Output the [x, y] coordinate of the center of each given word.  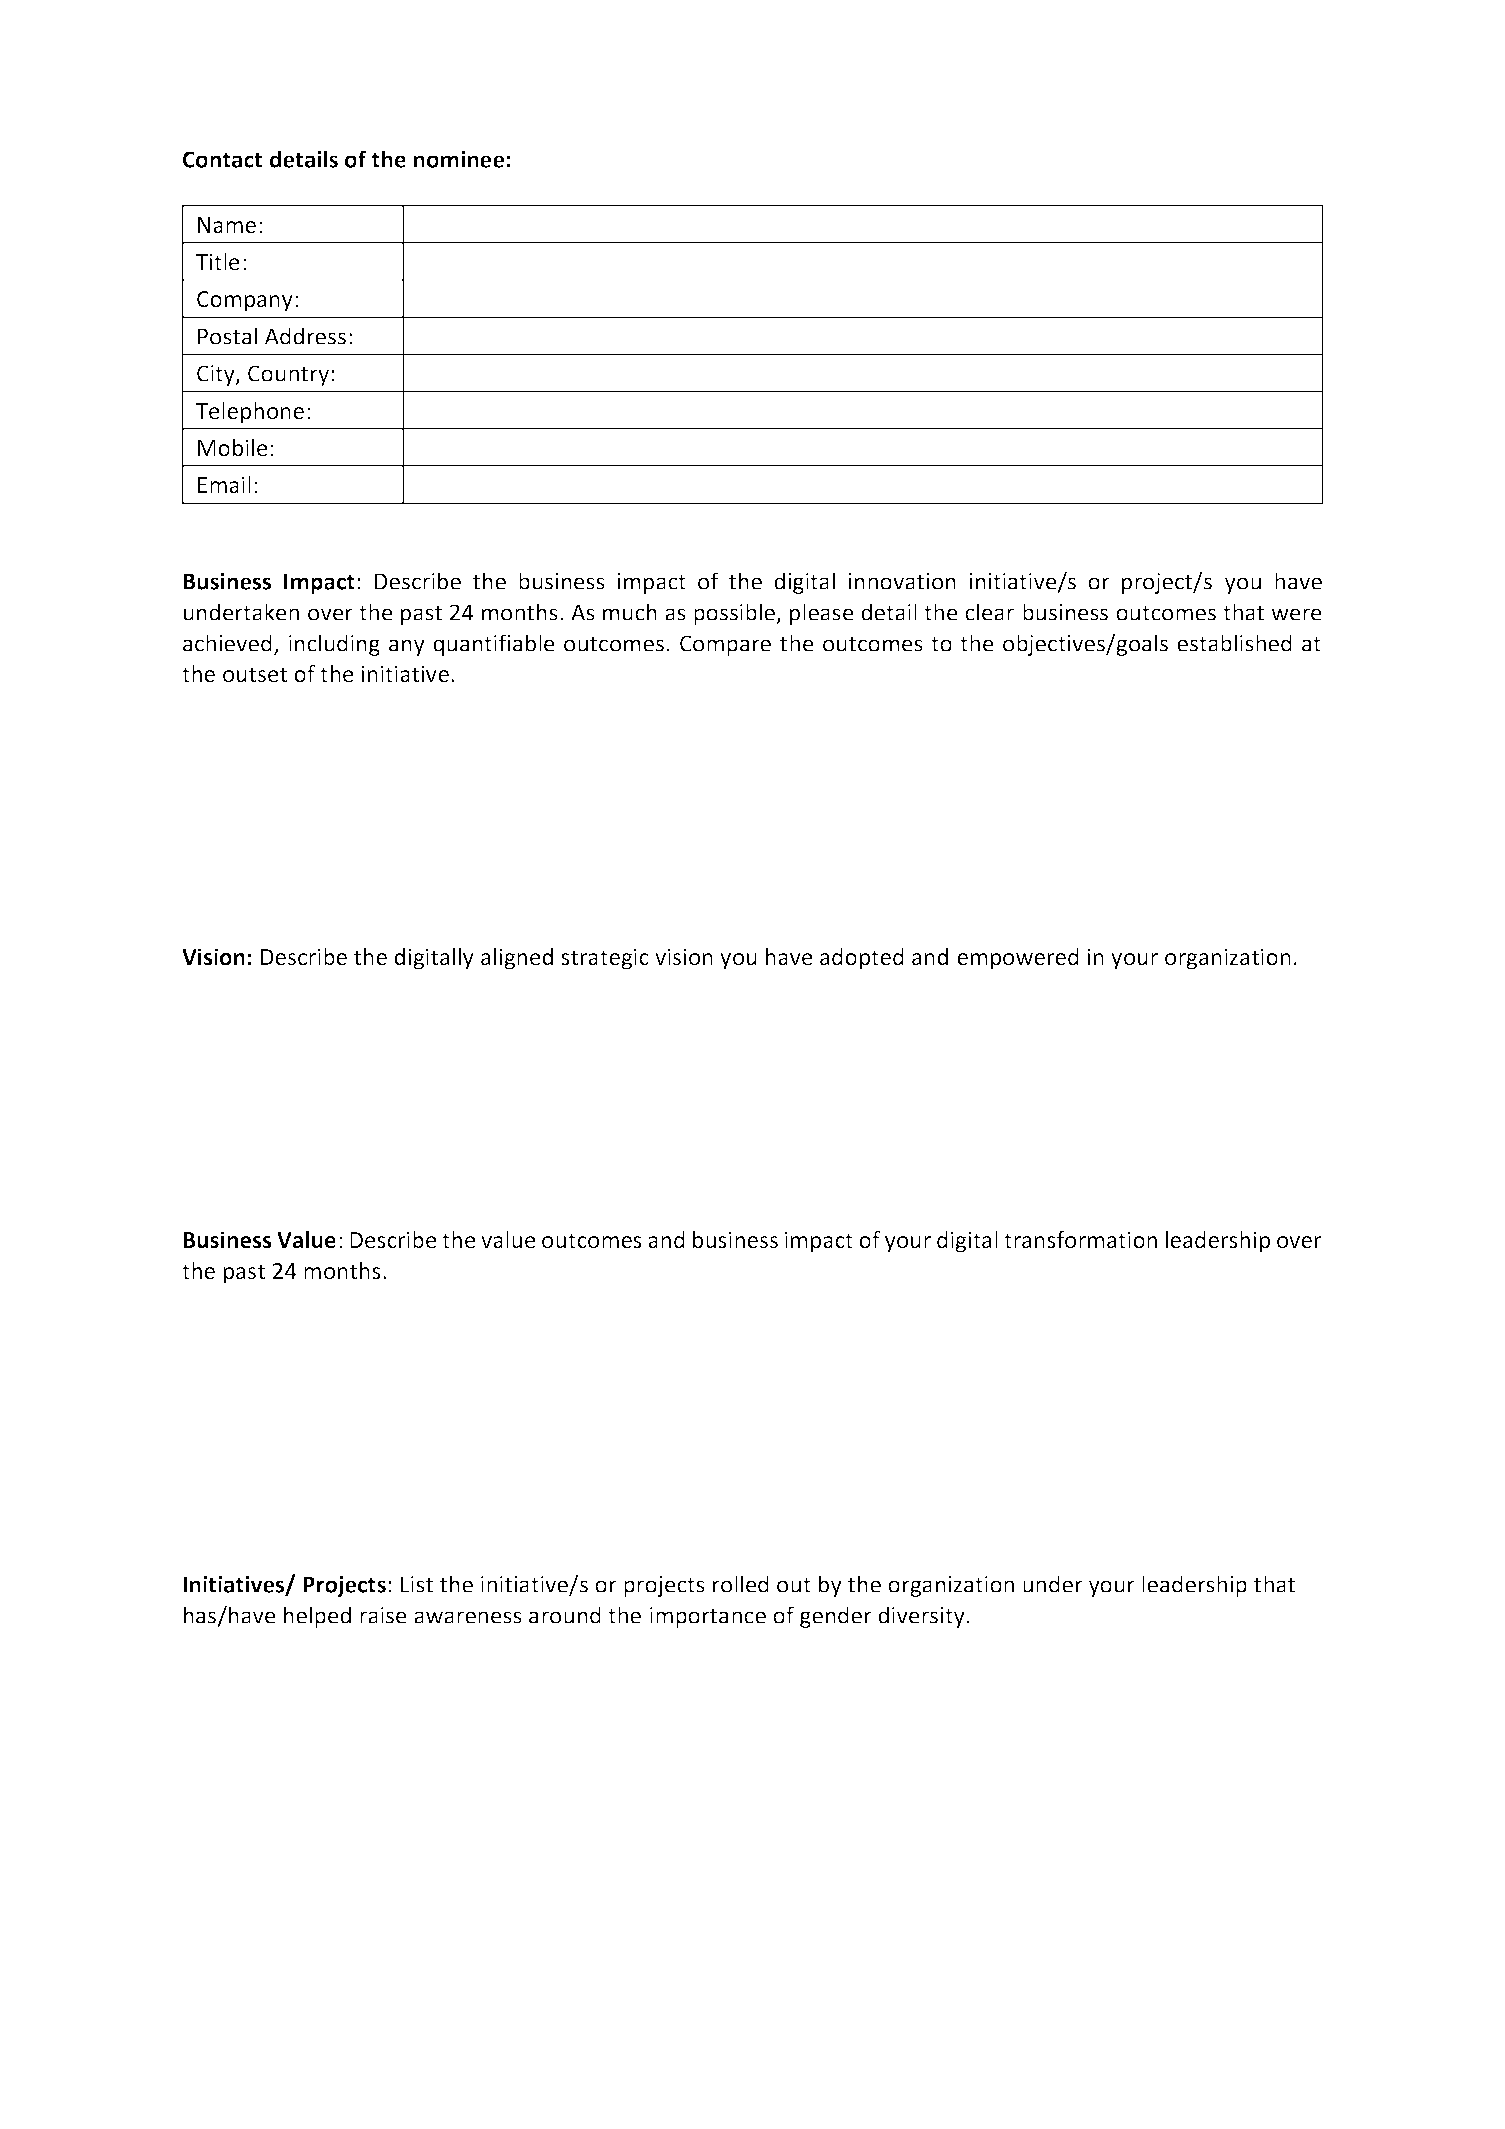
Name [227, 225]
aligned [517, 959]
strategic [605, 959]
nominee [459, 159]
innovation [902, 581]
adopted [862, 959]
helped [317, 1617]
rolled [741, 1584]
